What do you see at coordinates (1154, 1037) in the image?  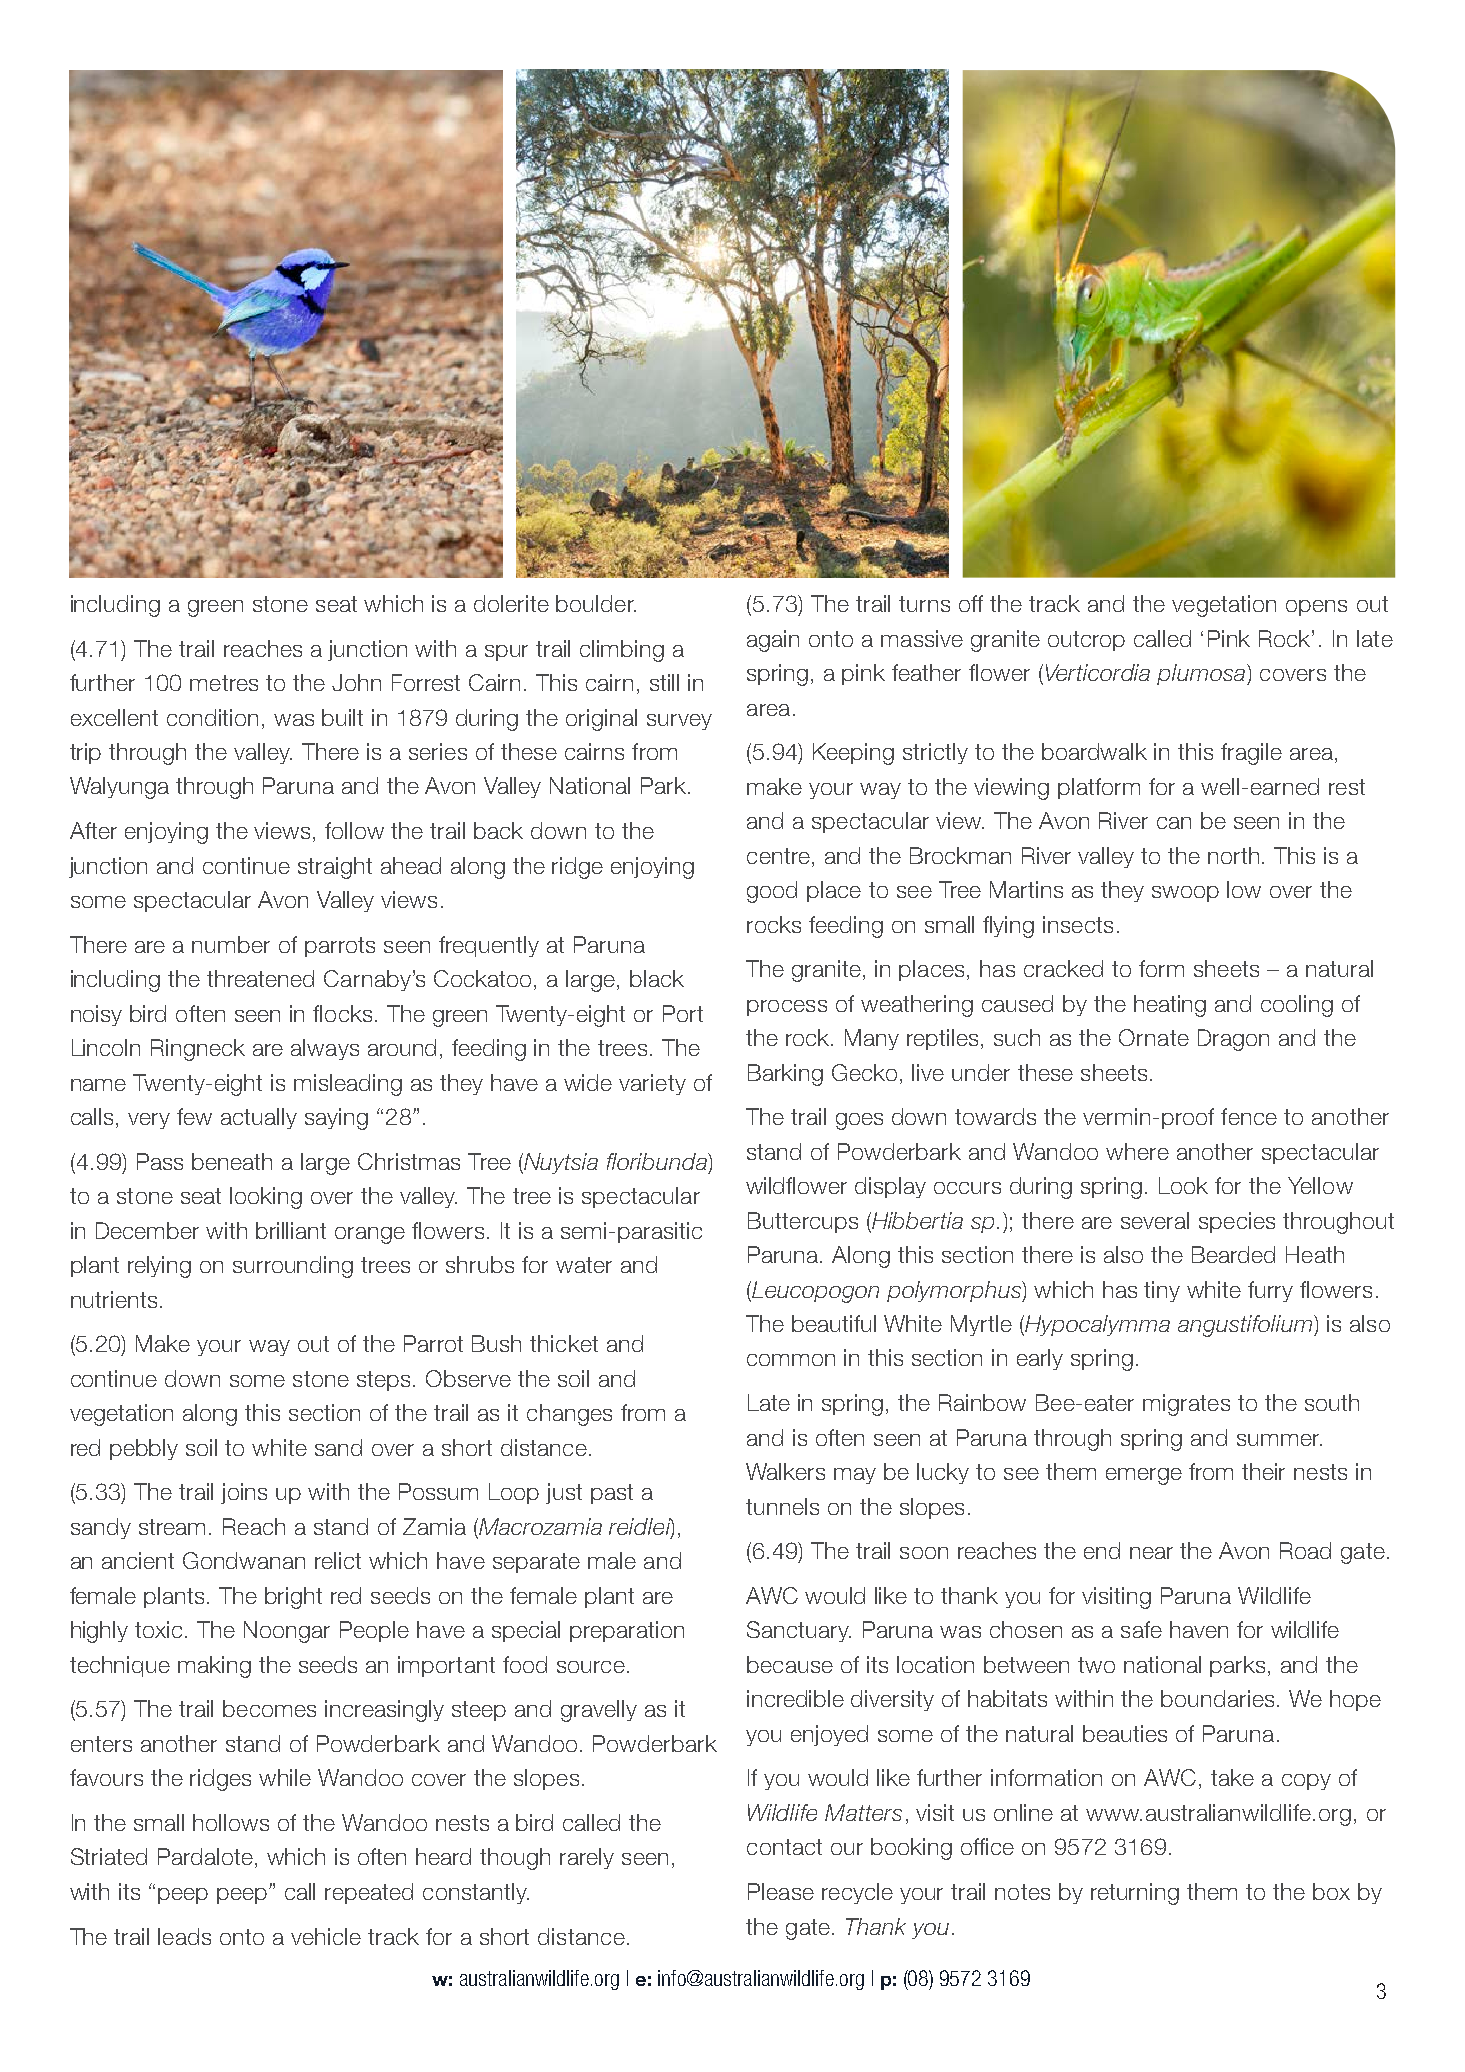 I see `Ornate` at bounding box center [1154, 1037].
